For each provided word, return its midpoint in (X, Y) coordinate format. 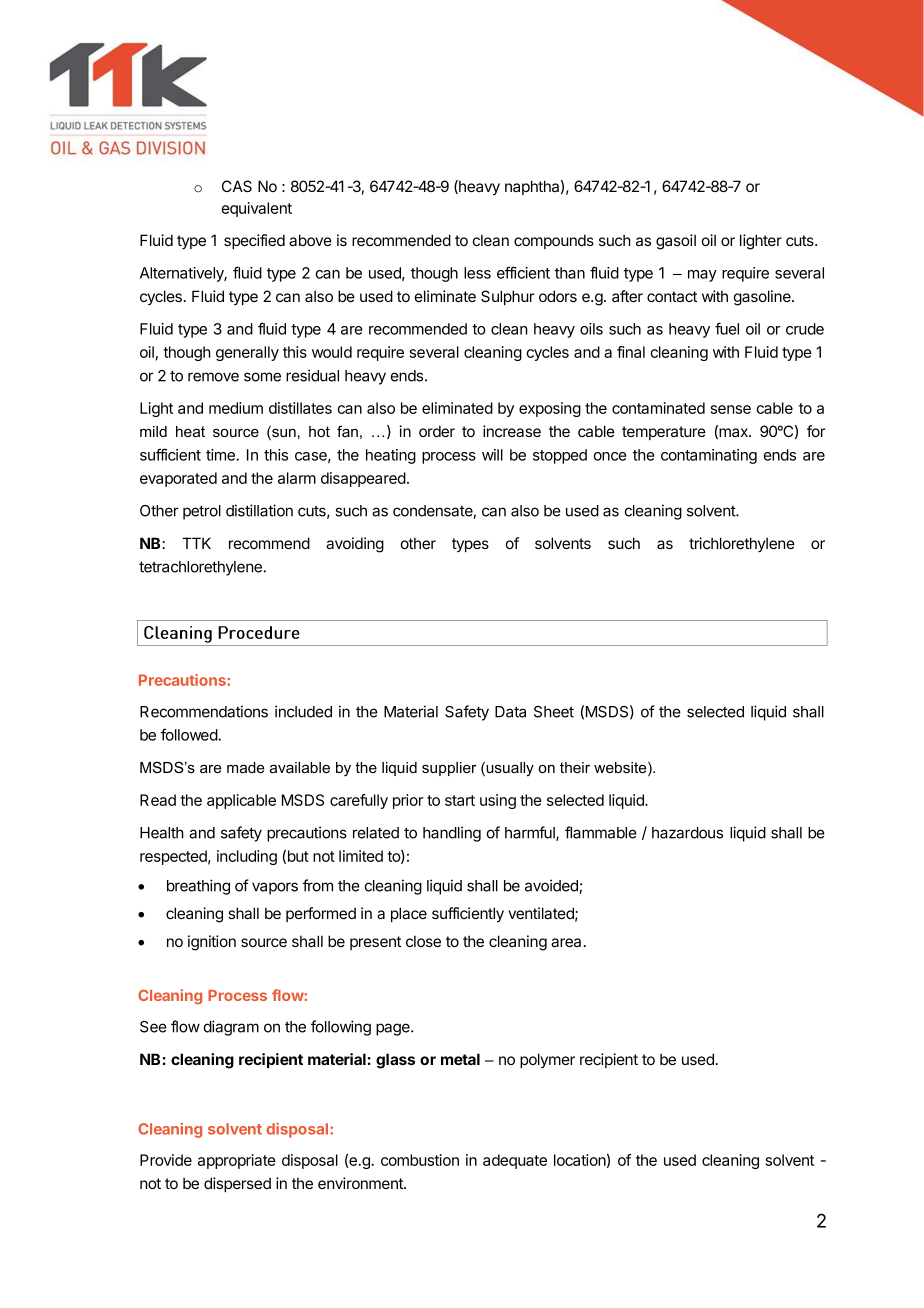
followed (190, 734)
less (477, 273)
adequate (515, 1161)
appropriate (237, 1161)
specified (254, 241)
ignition (212, 943)
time (221, 455)
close (423, 941)
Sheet (554, 712)
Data (510, 712)
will (492, 455)
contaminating (709, 456)
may (702, 276)
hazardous (687, 833)
